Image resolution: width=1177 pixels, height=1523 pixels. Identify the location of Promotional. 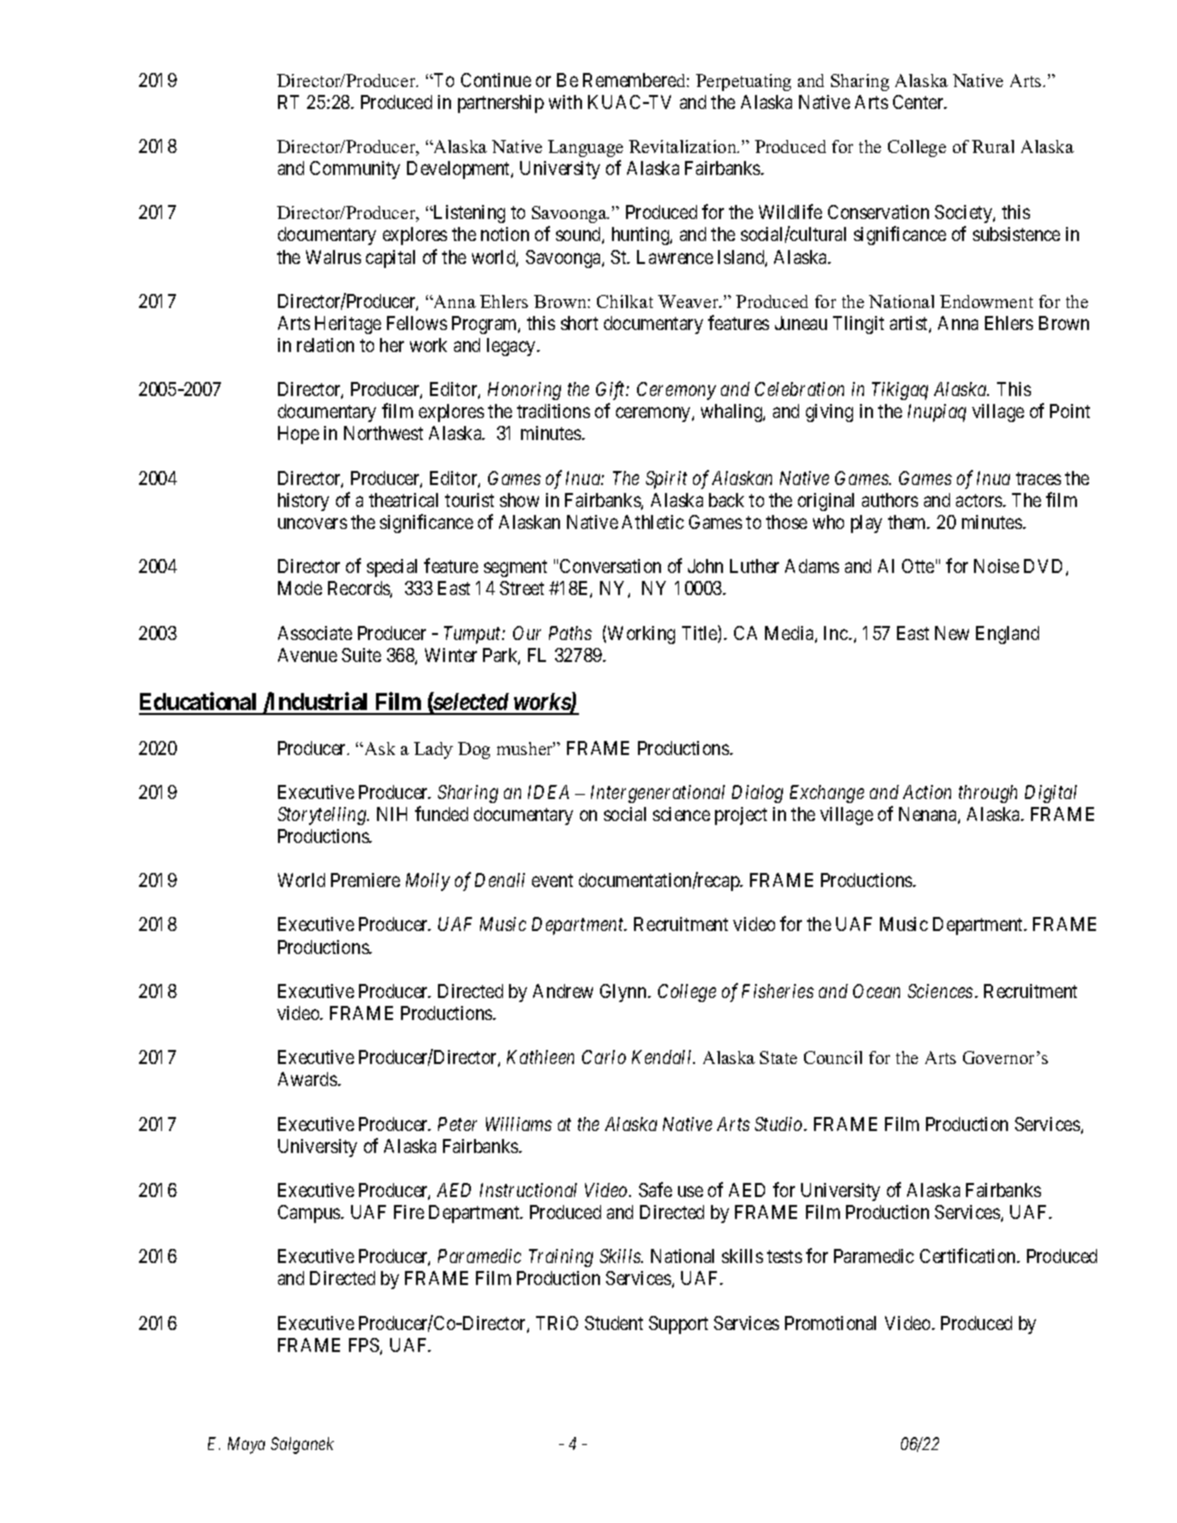
(830, 1323).
